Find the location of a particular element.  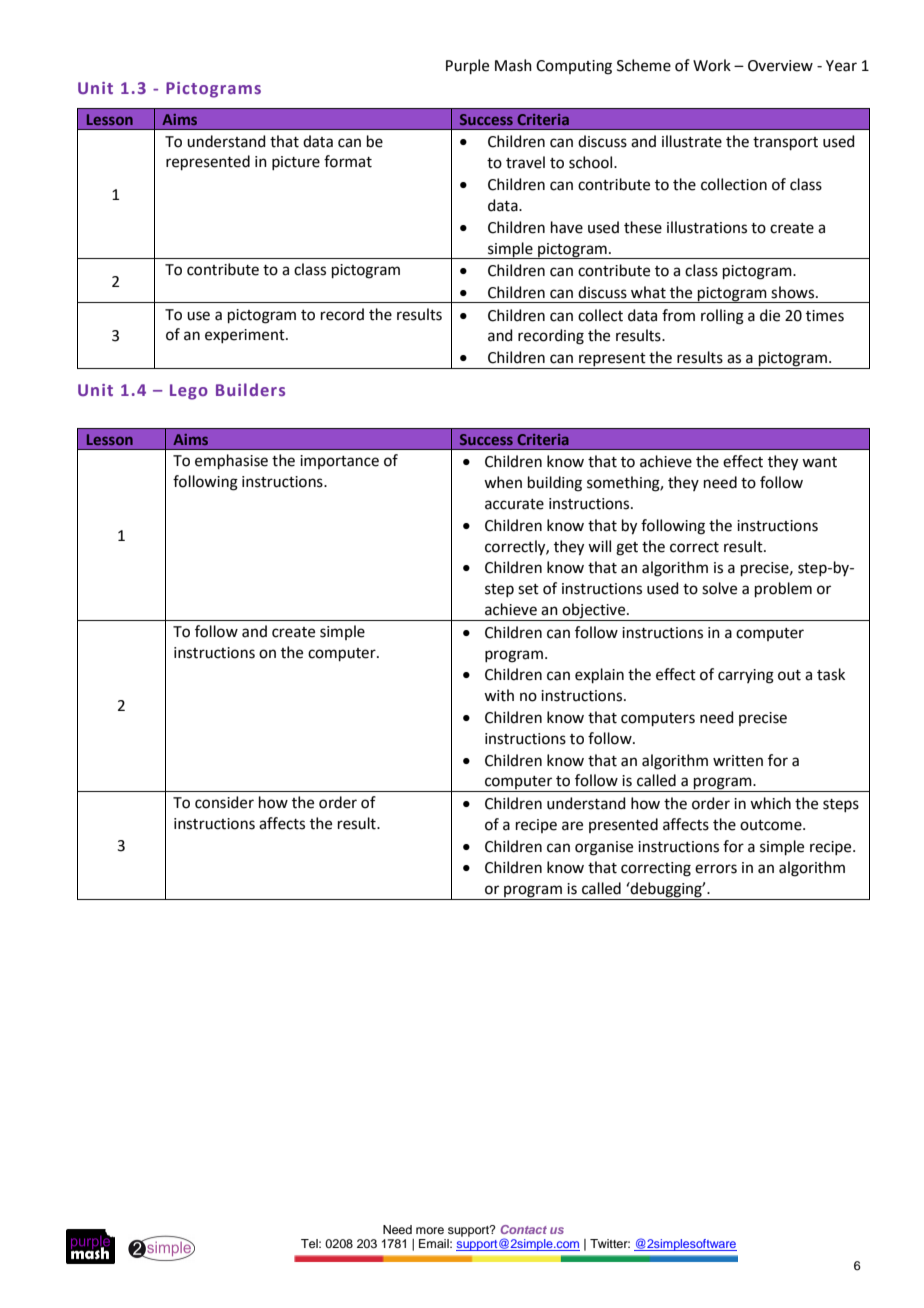

organise is located at coordinates (604, 848).
